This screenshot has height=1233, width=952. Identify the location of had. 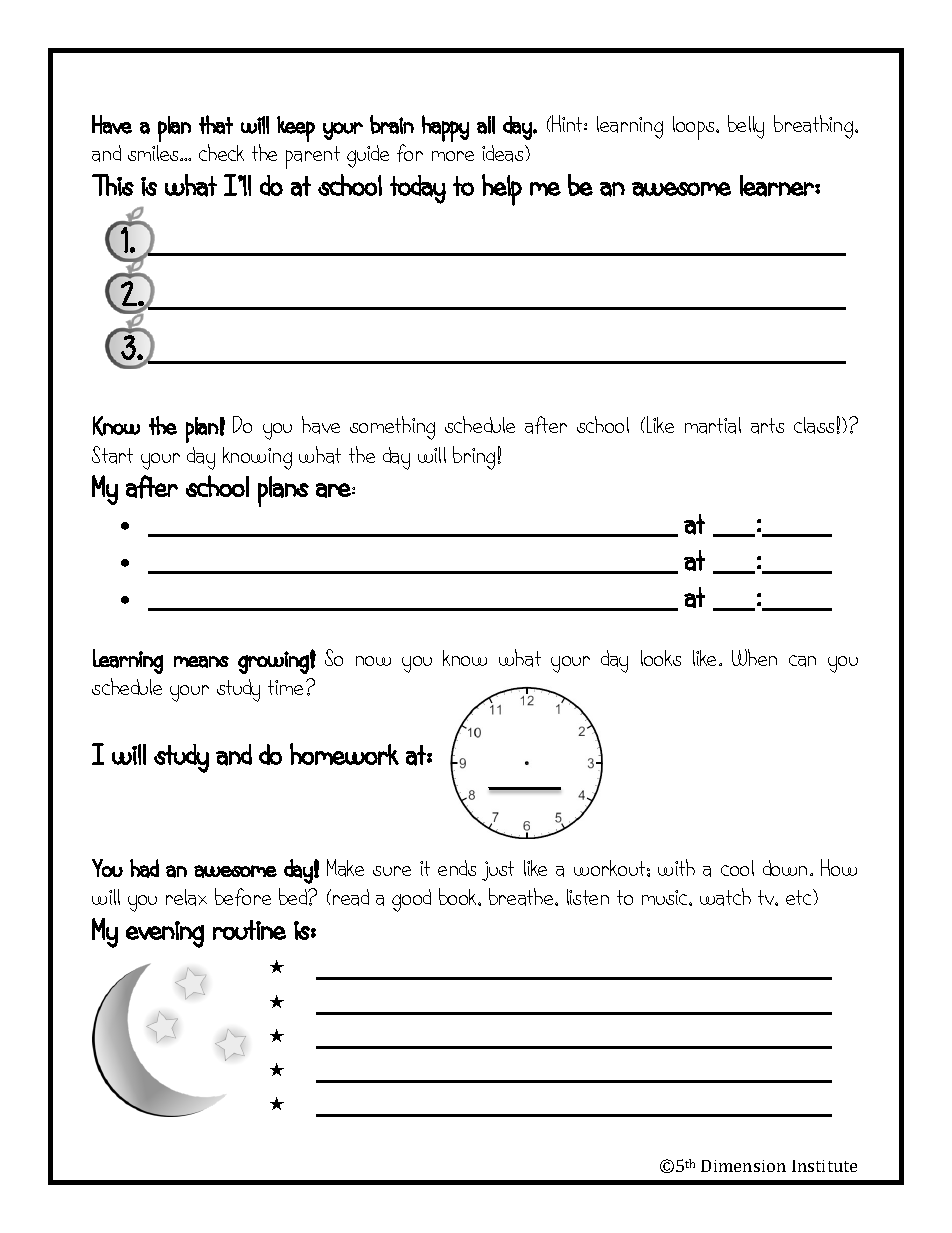
(144, 868).
